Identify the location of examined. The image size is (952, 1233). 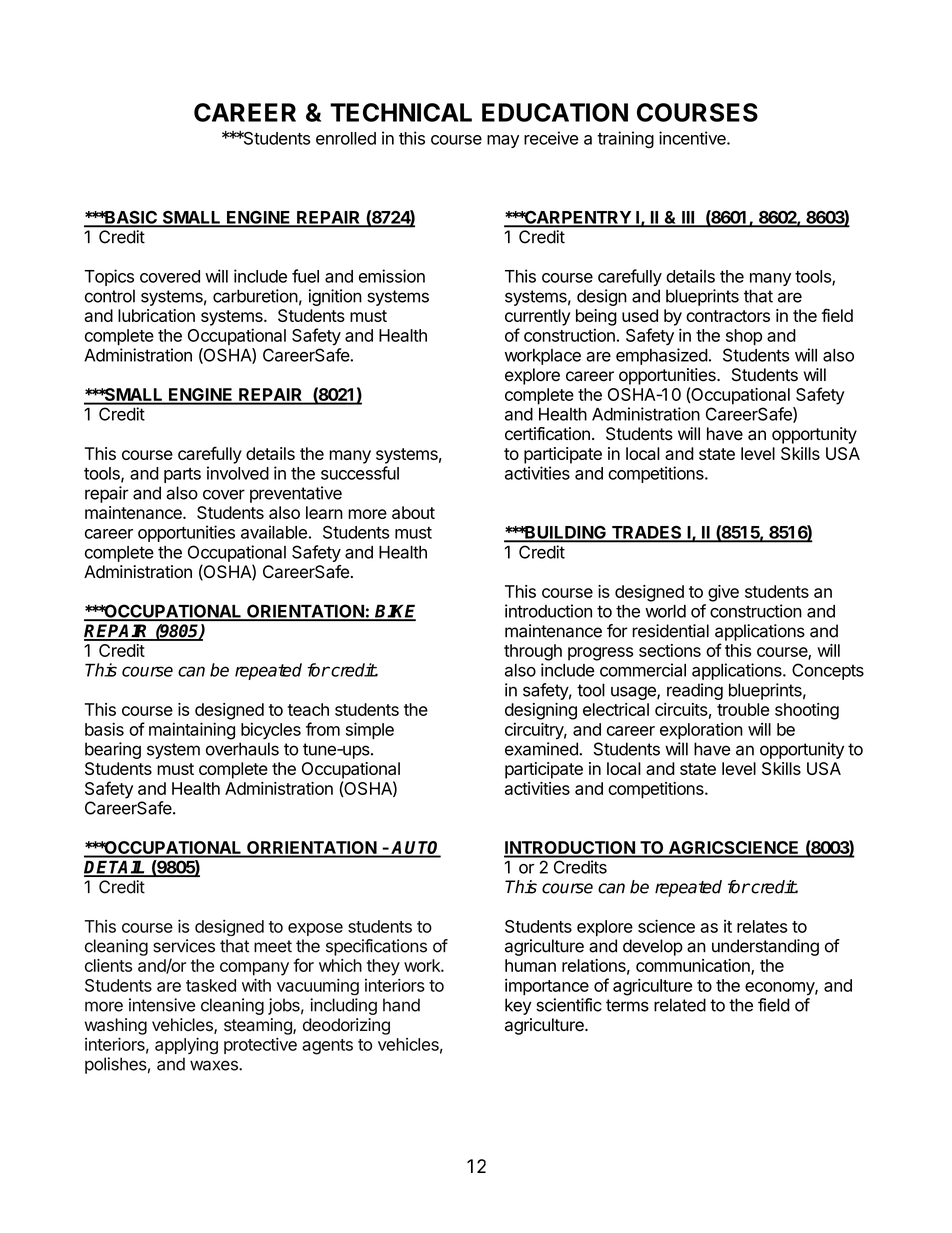
(542, 749).
